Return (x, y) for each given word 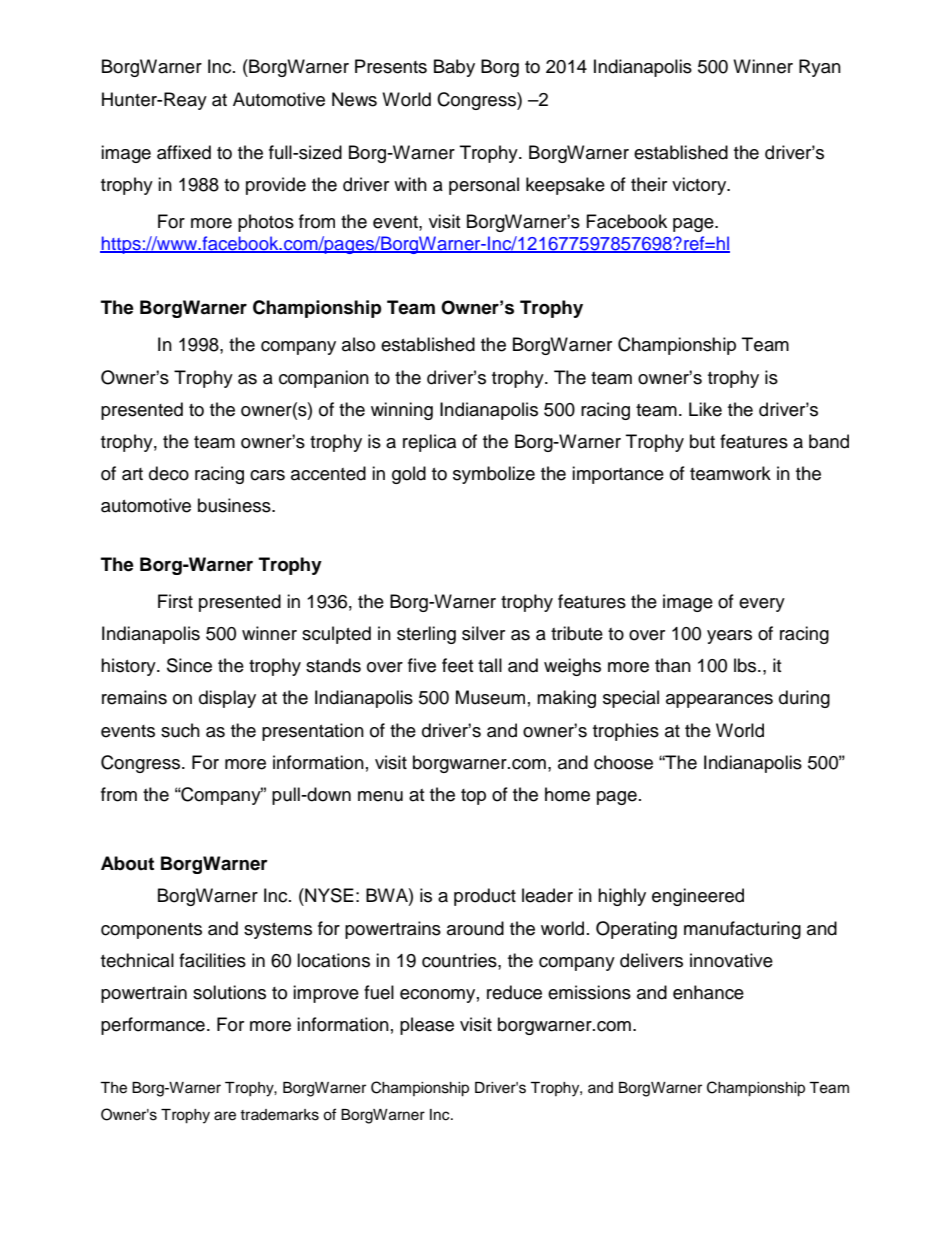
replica (429, 443)
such (180, 730)
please (427, 1026)
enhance (708, 992)
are (225, 1116)
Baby (454, 68)
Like (705, 409)
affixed (184, 152)
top (473, 797)
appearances (719, 701)
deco (169, 473)
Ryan (820, 68)
